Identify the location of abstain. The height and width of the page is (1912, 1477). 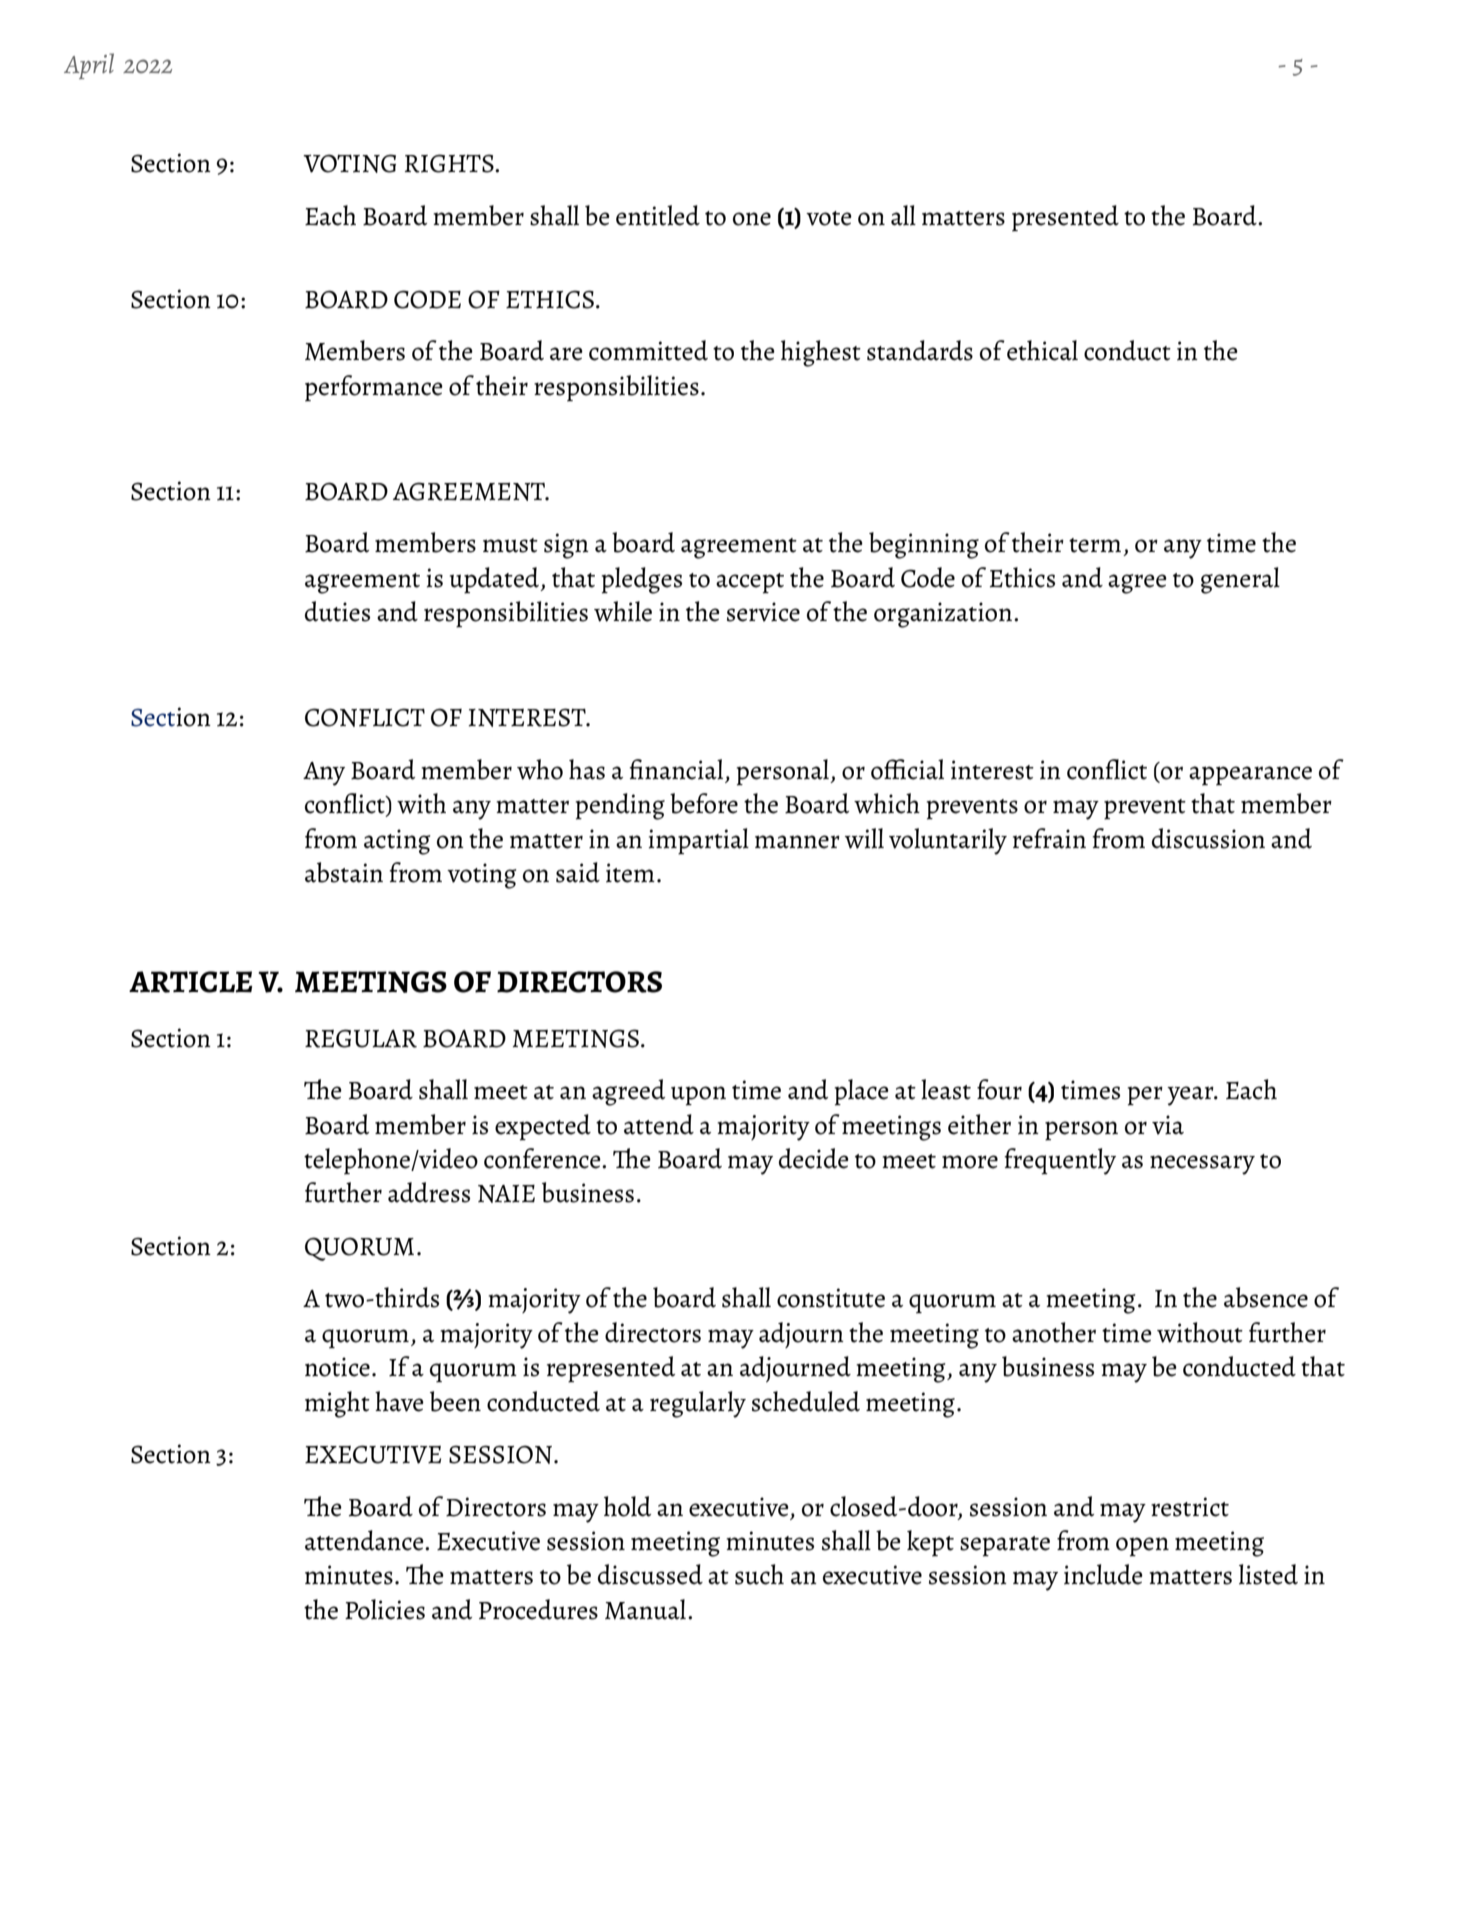
(344, 872).
